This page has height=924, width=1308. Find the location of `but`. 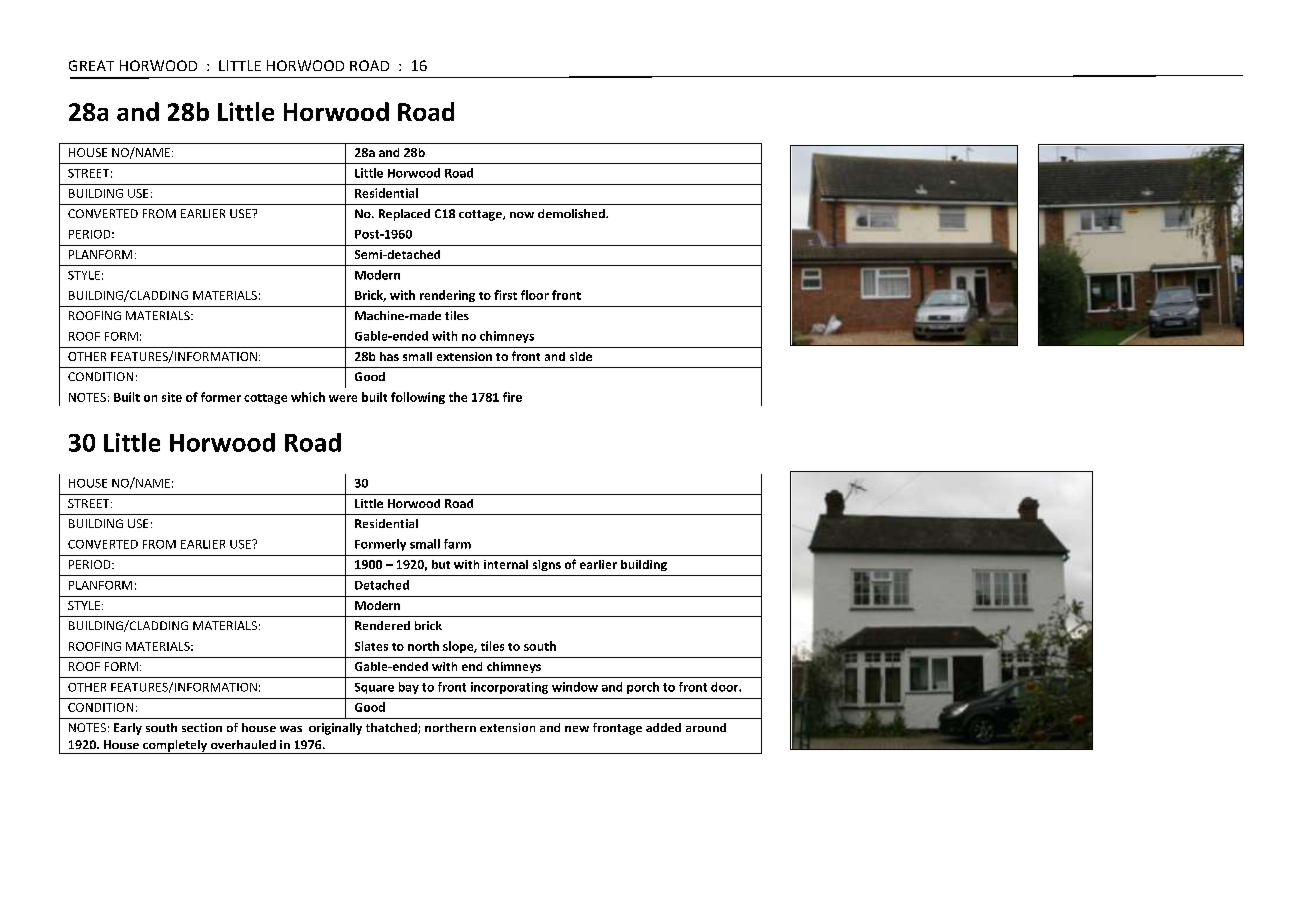

but is located at coordinates (441, 564).
